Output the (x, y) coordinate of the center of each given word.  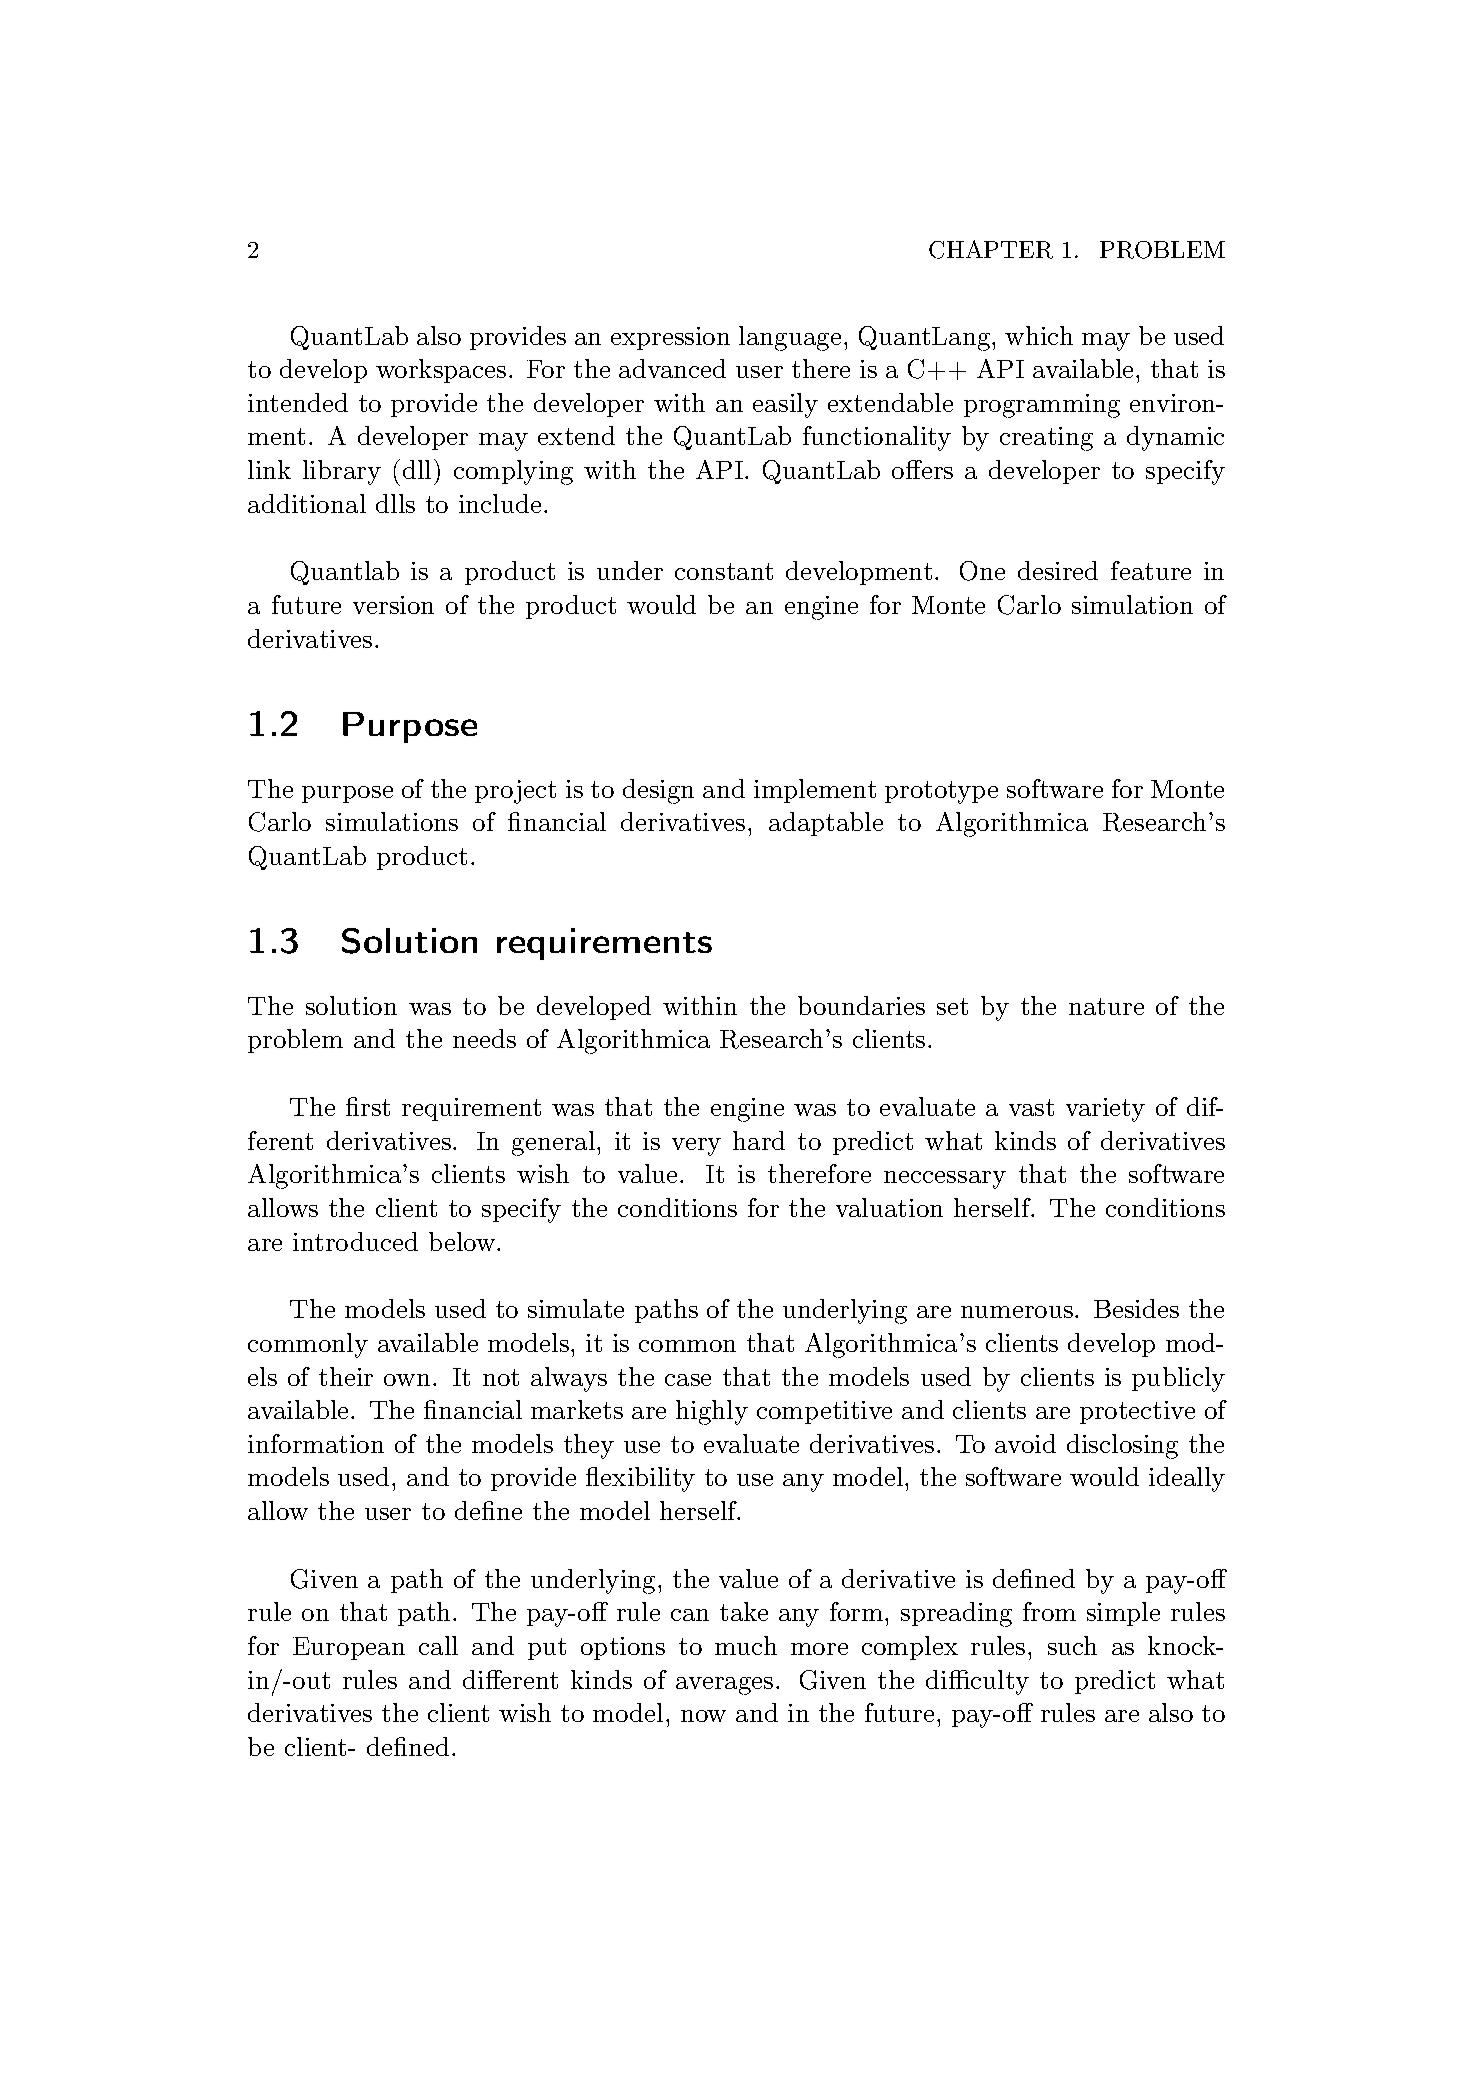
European (349, 1648)
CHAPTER (991, 249)
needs (484, 1038)
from (1049, 1611)
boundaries (861, 1005)
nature (1106, 1006)
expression (670, 338)
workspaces (441, 371)
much (746, 1645)
